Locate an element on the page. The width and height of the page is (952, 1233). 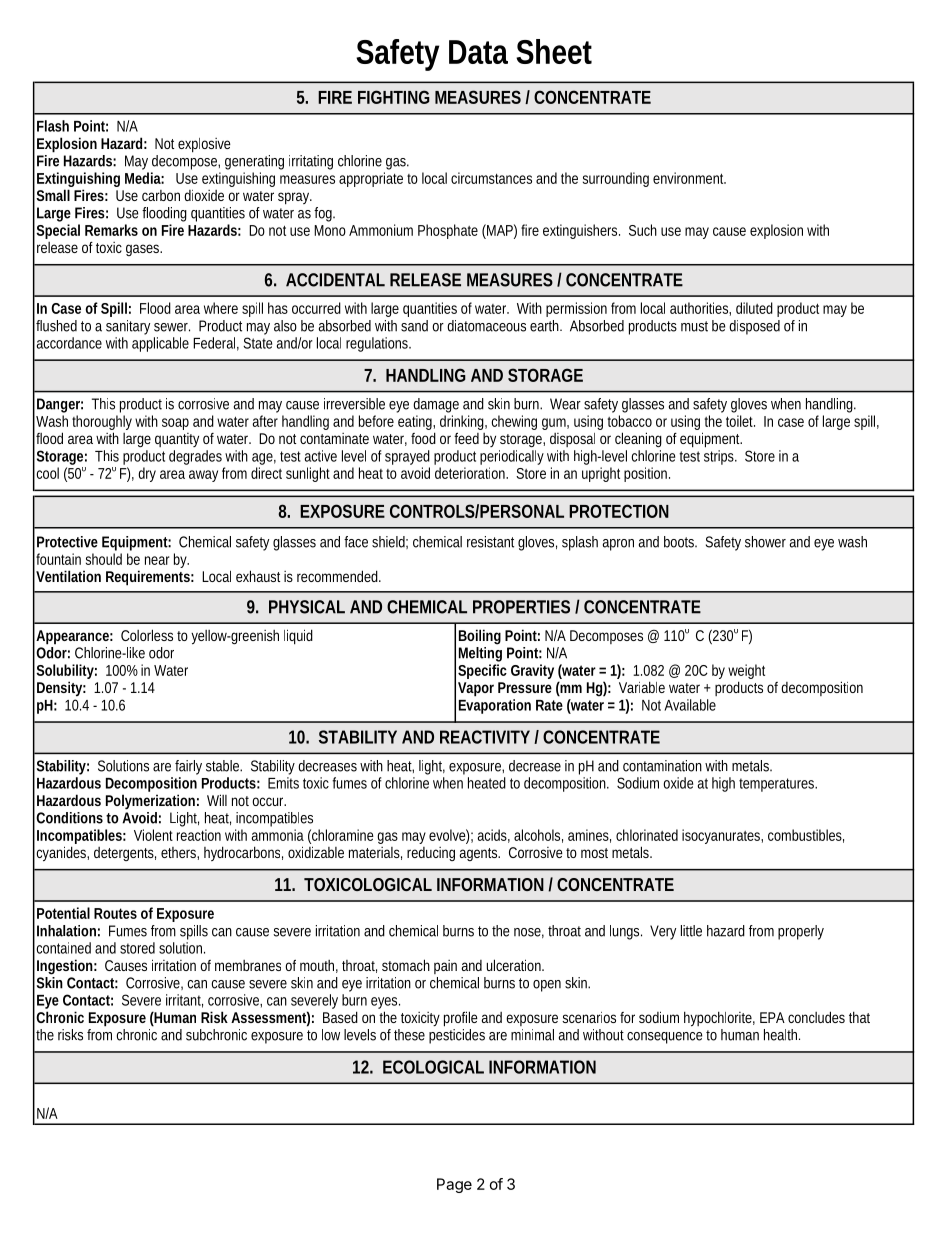
Boiling is located at coordinates (480, 637).
